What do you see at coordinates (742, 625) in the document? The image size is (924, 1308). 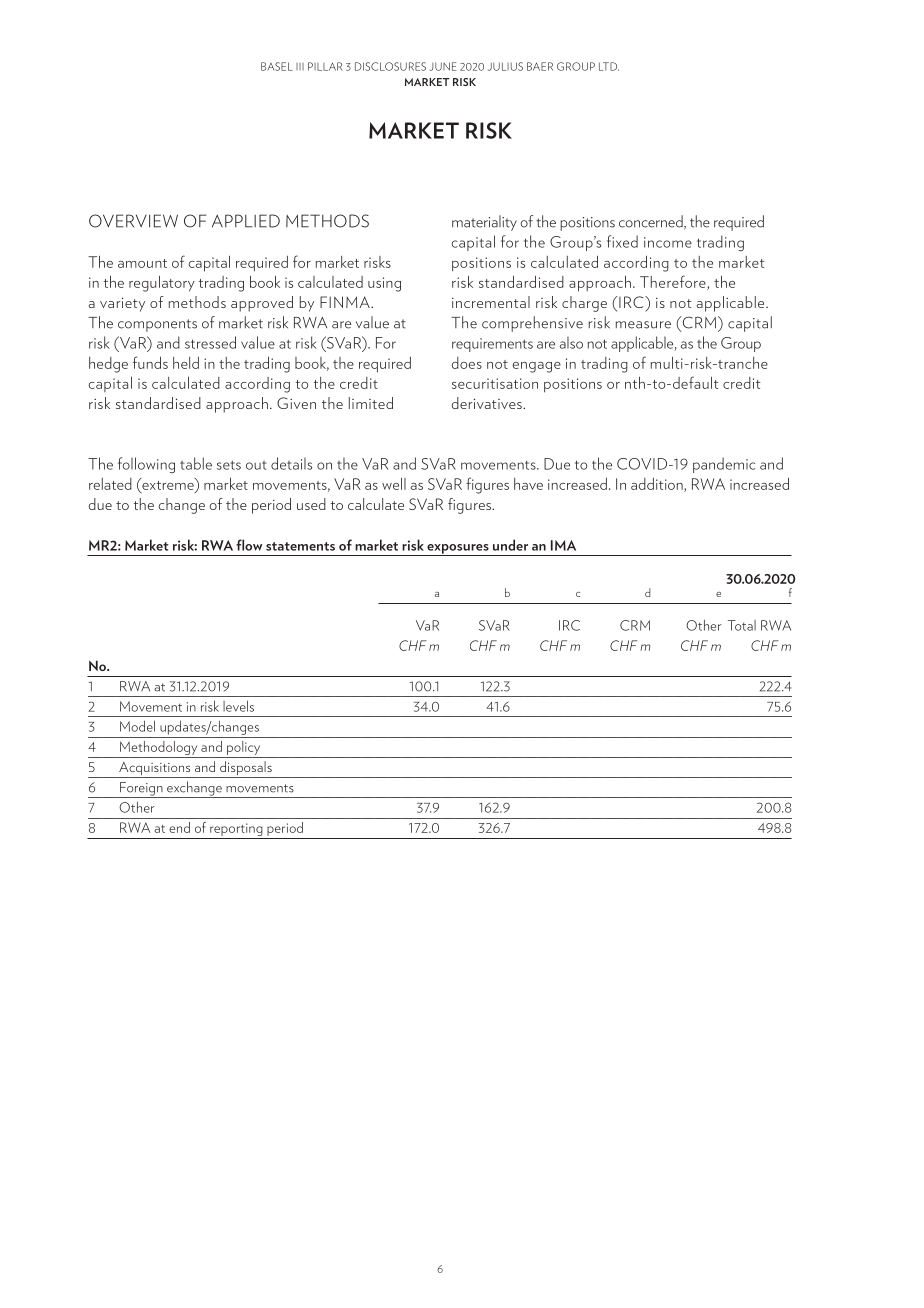 I see `Total` at bounding box center [742, 625].
